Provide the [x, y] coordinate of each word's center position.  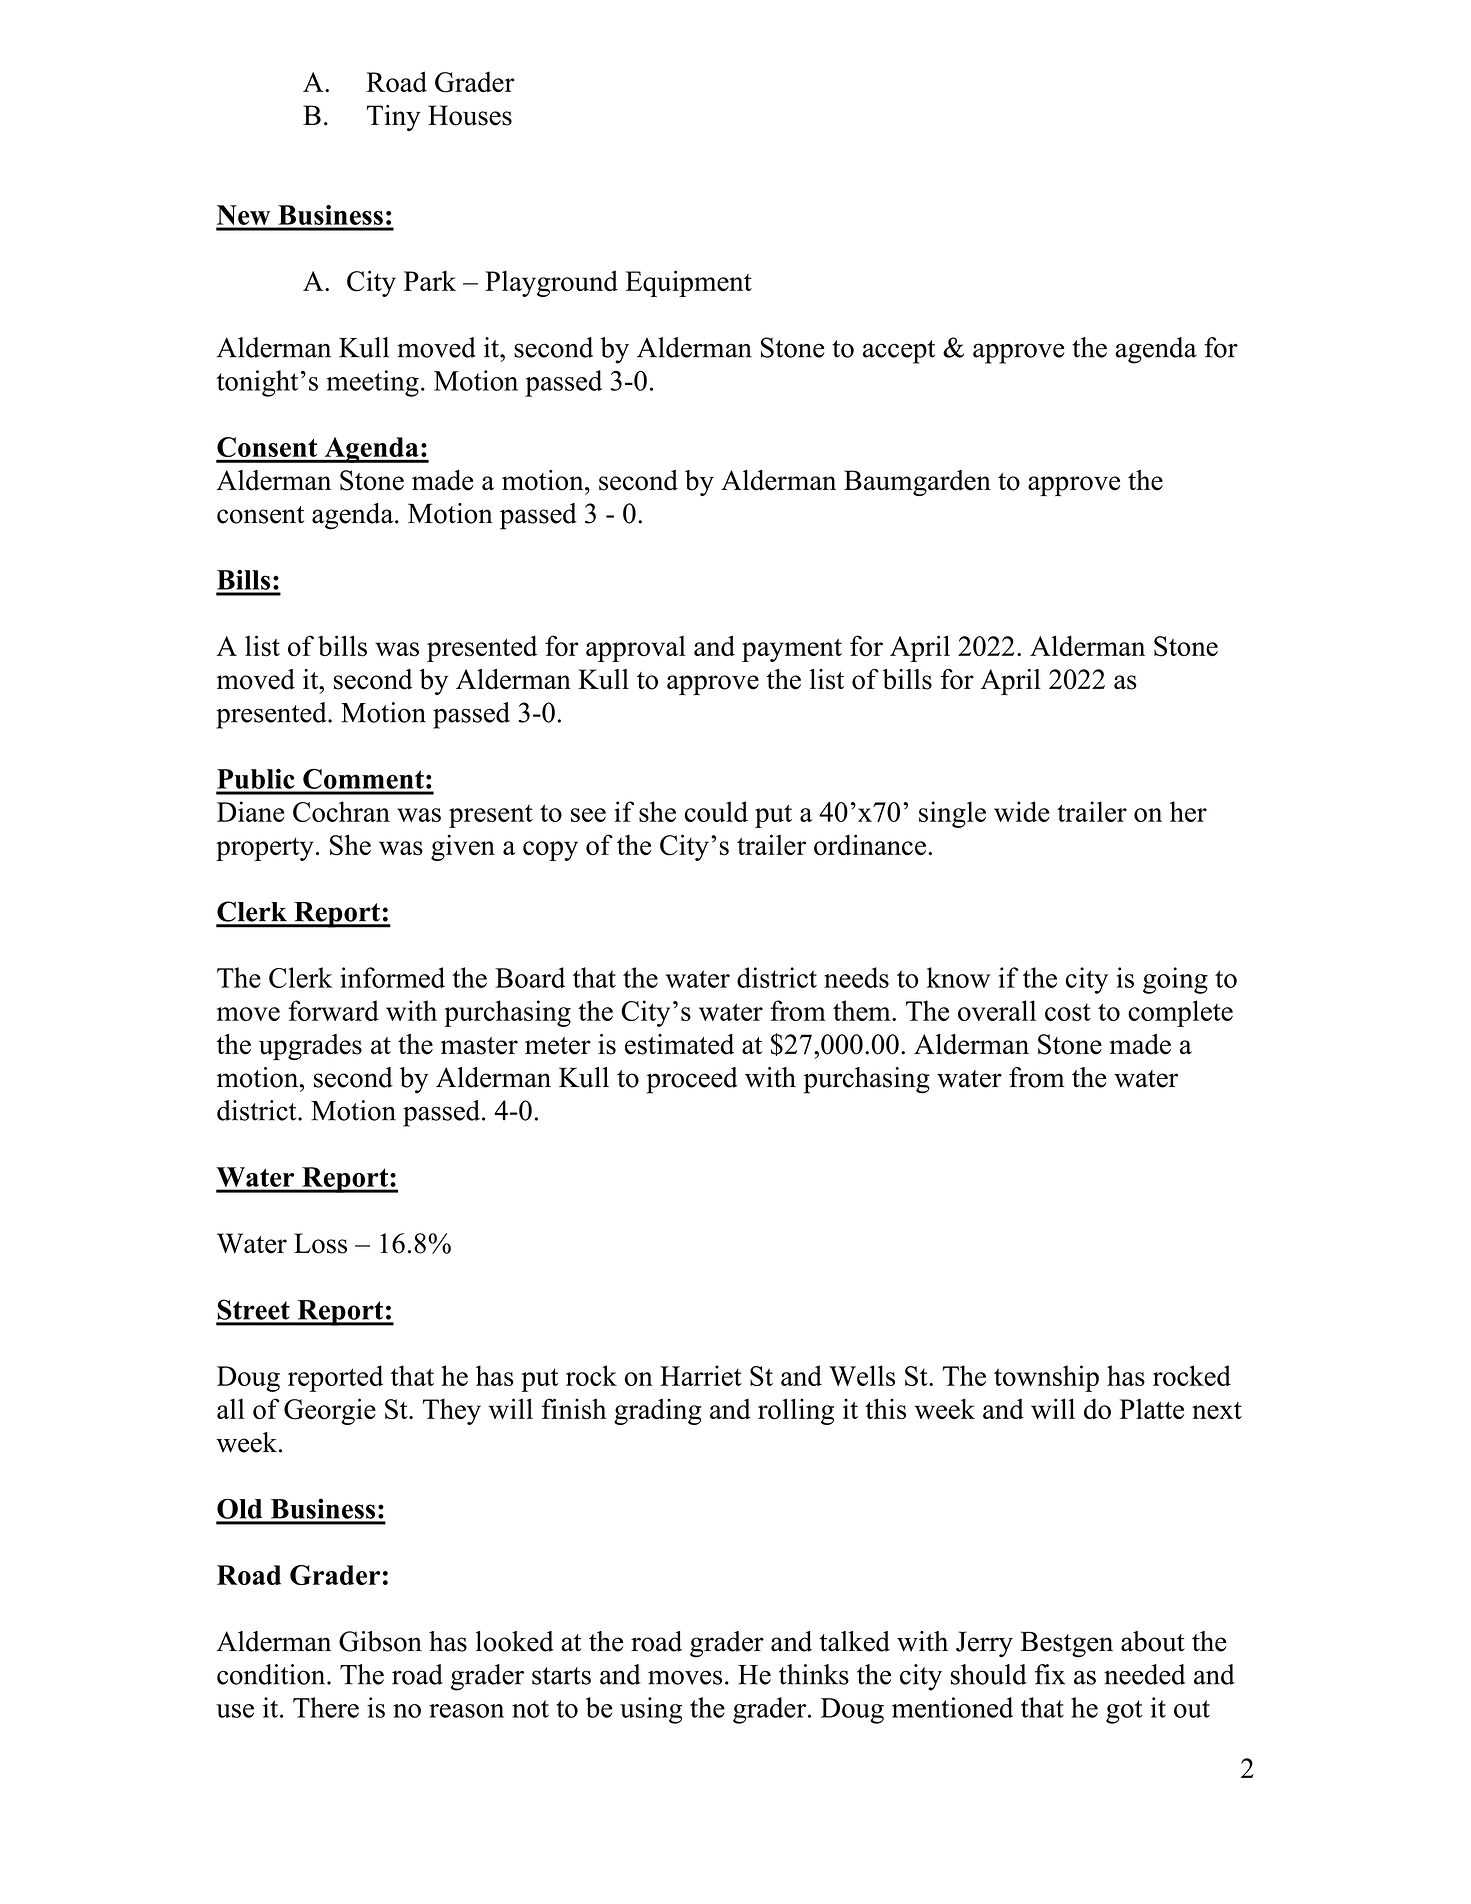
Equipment [688, 283]
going [1175, 980]
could [716, 811]
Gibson [380, 1641]
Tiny [393, 118]
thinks [814, 1674]
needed [1145, 1674]
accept [899, 352]
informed [392, 977]
